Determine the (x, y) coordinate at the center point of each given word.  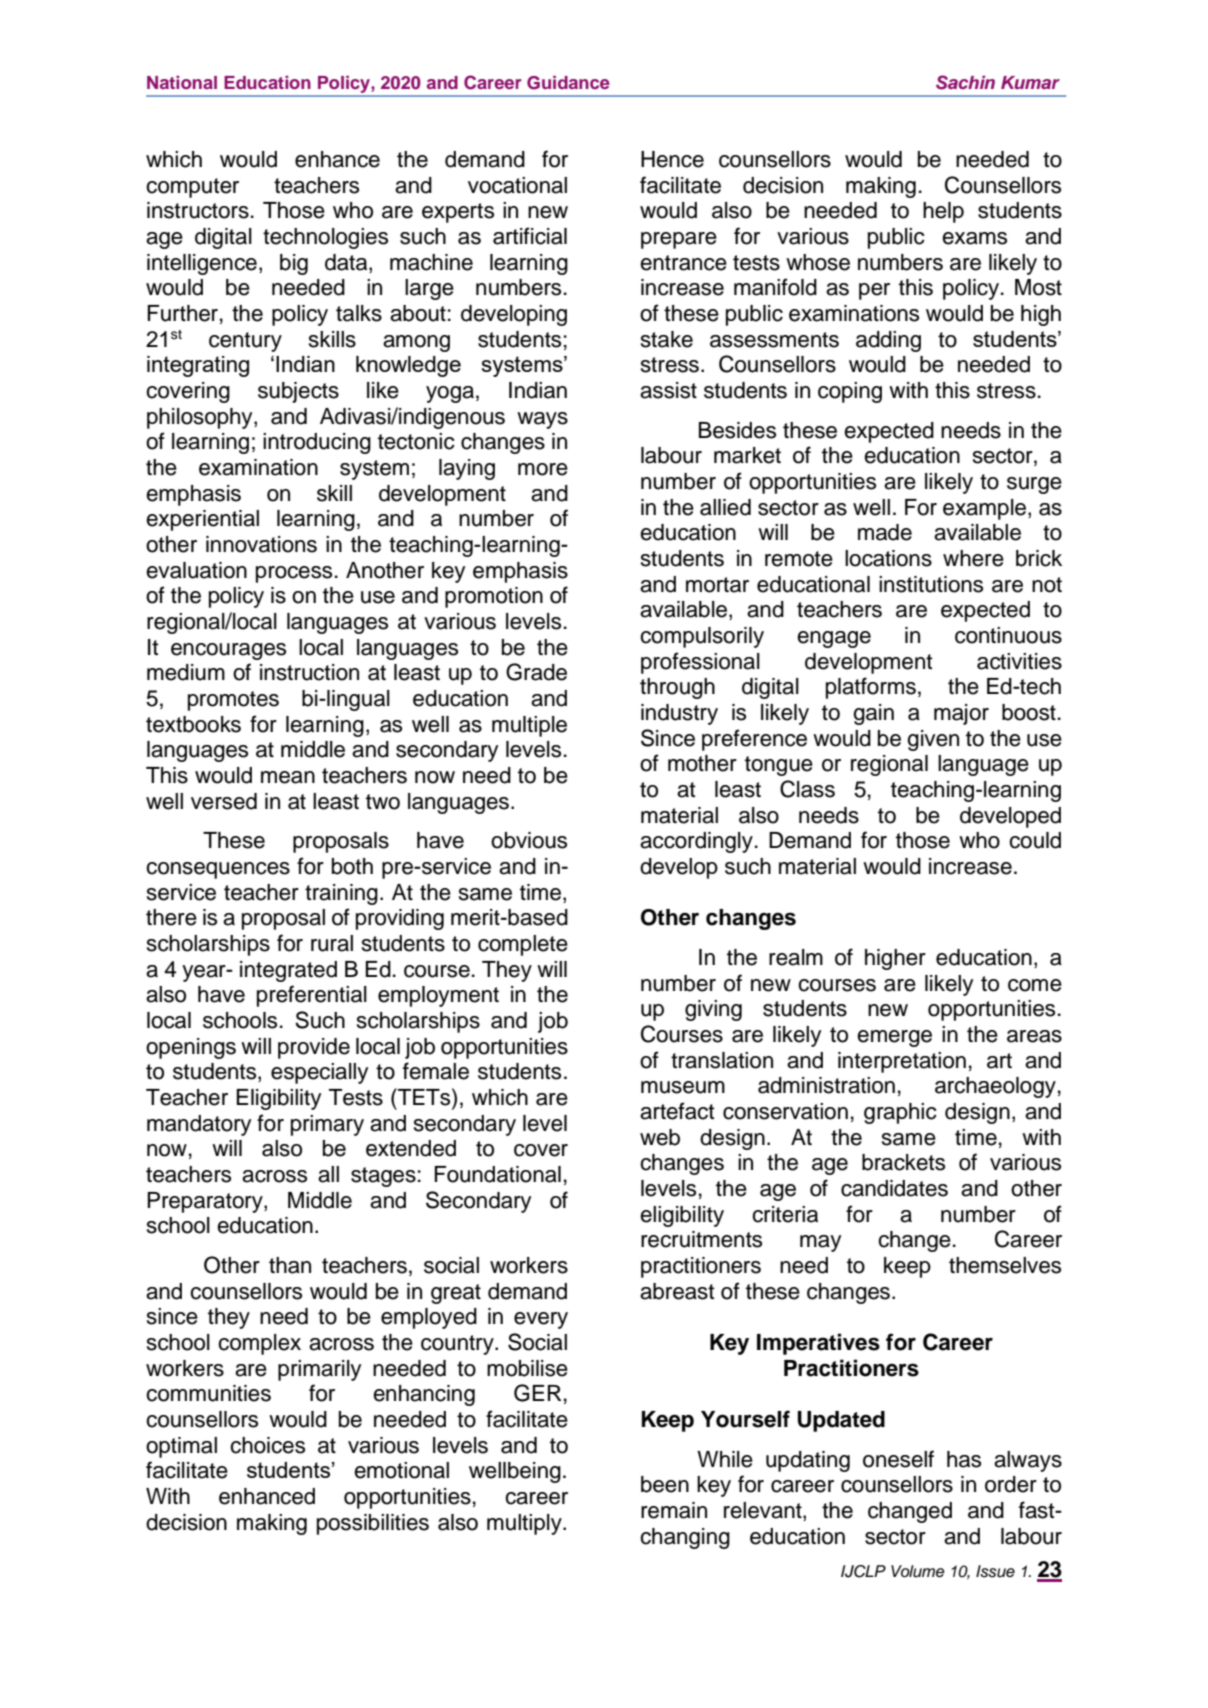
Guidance (568, 83)
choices (267, 1445)
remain (674, 1510)
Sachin (965, 82)
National (182, 82)
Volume (917, 1571)
